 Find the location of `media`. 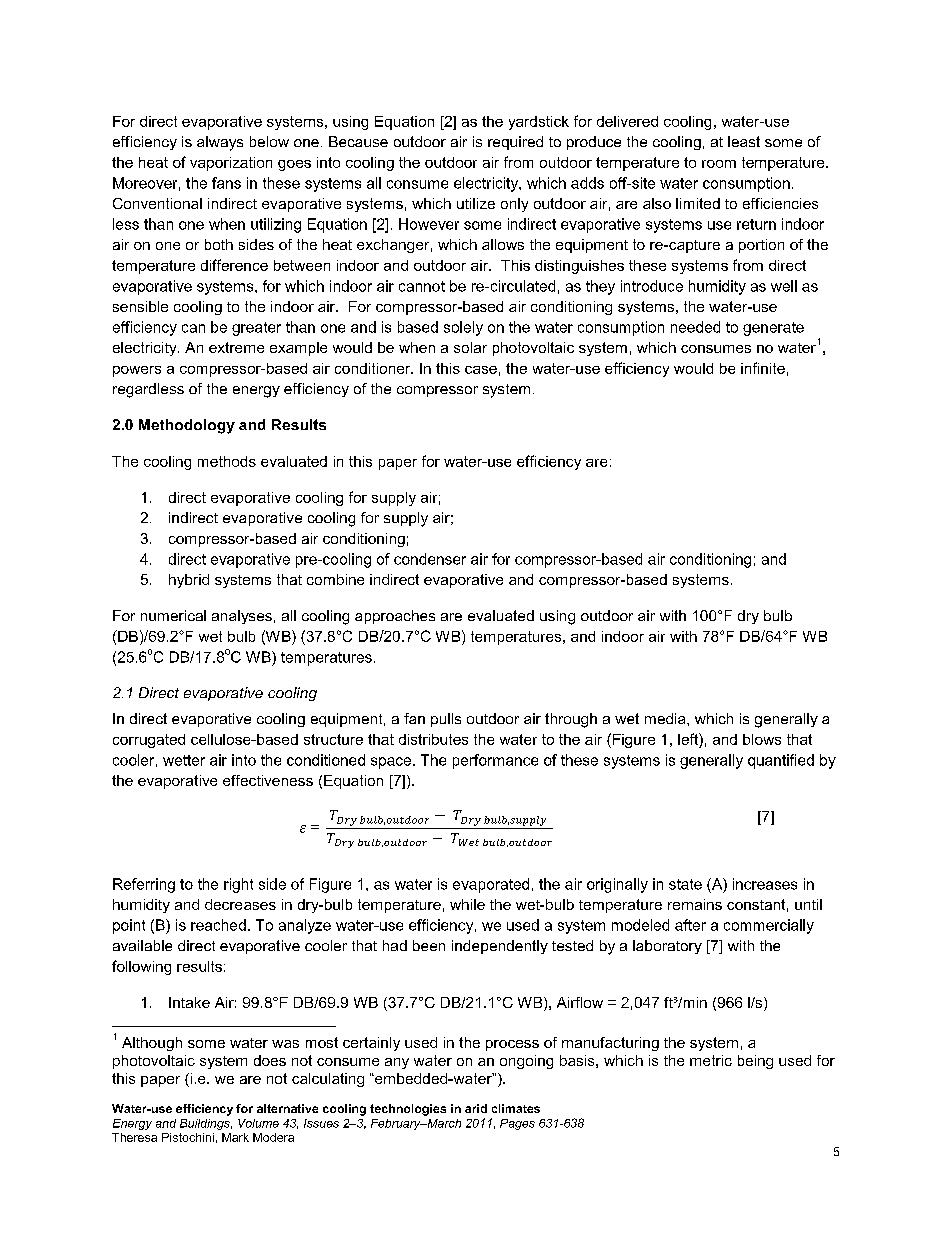

media is located at coordinates (666, 718).
